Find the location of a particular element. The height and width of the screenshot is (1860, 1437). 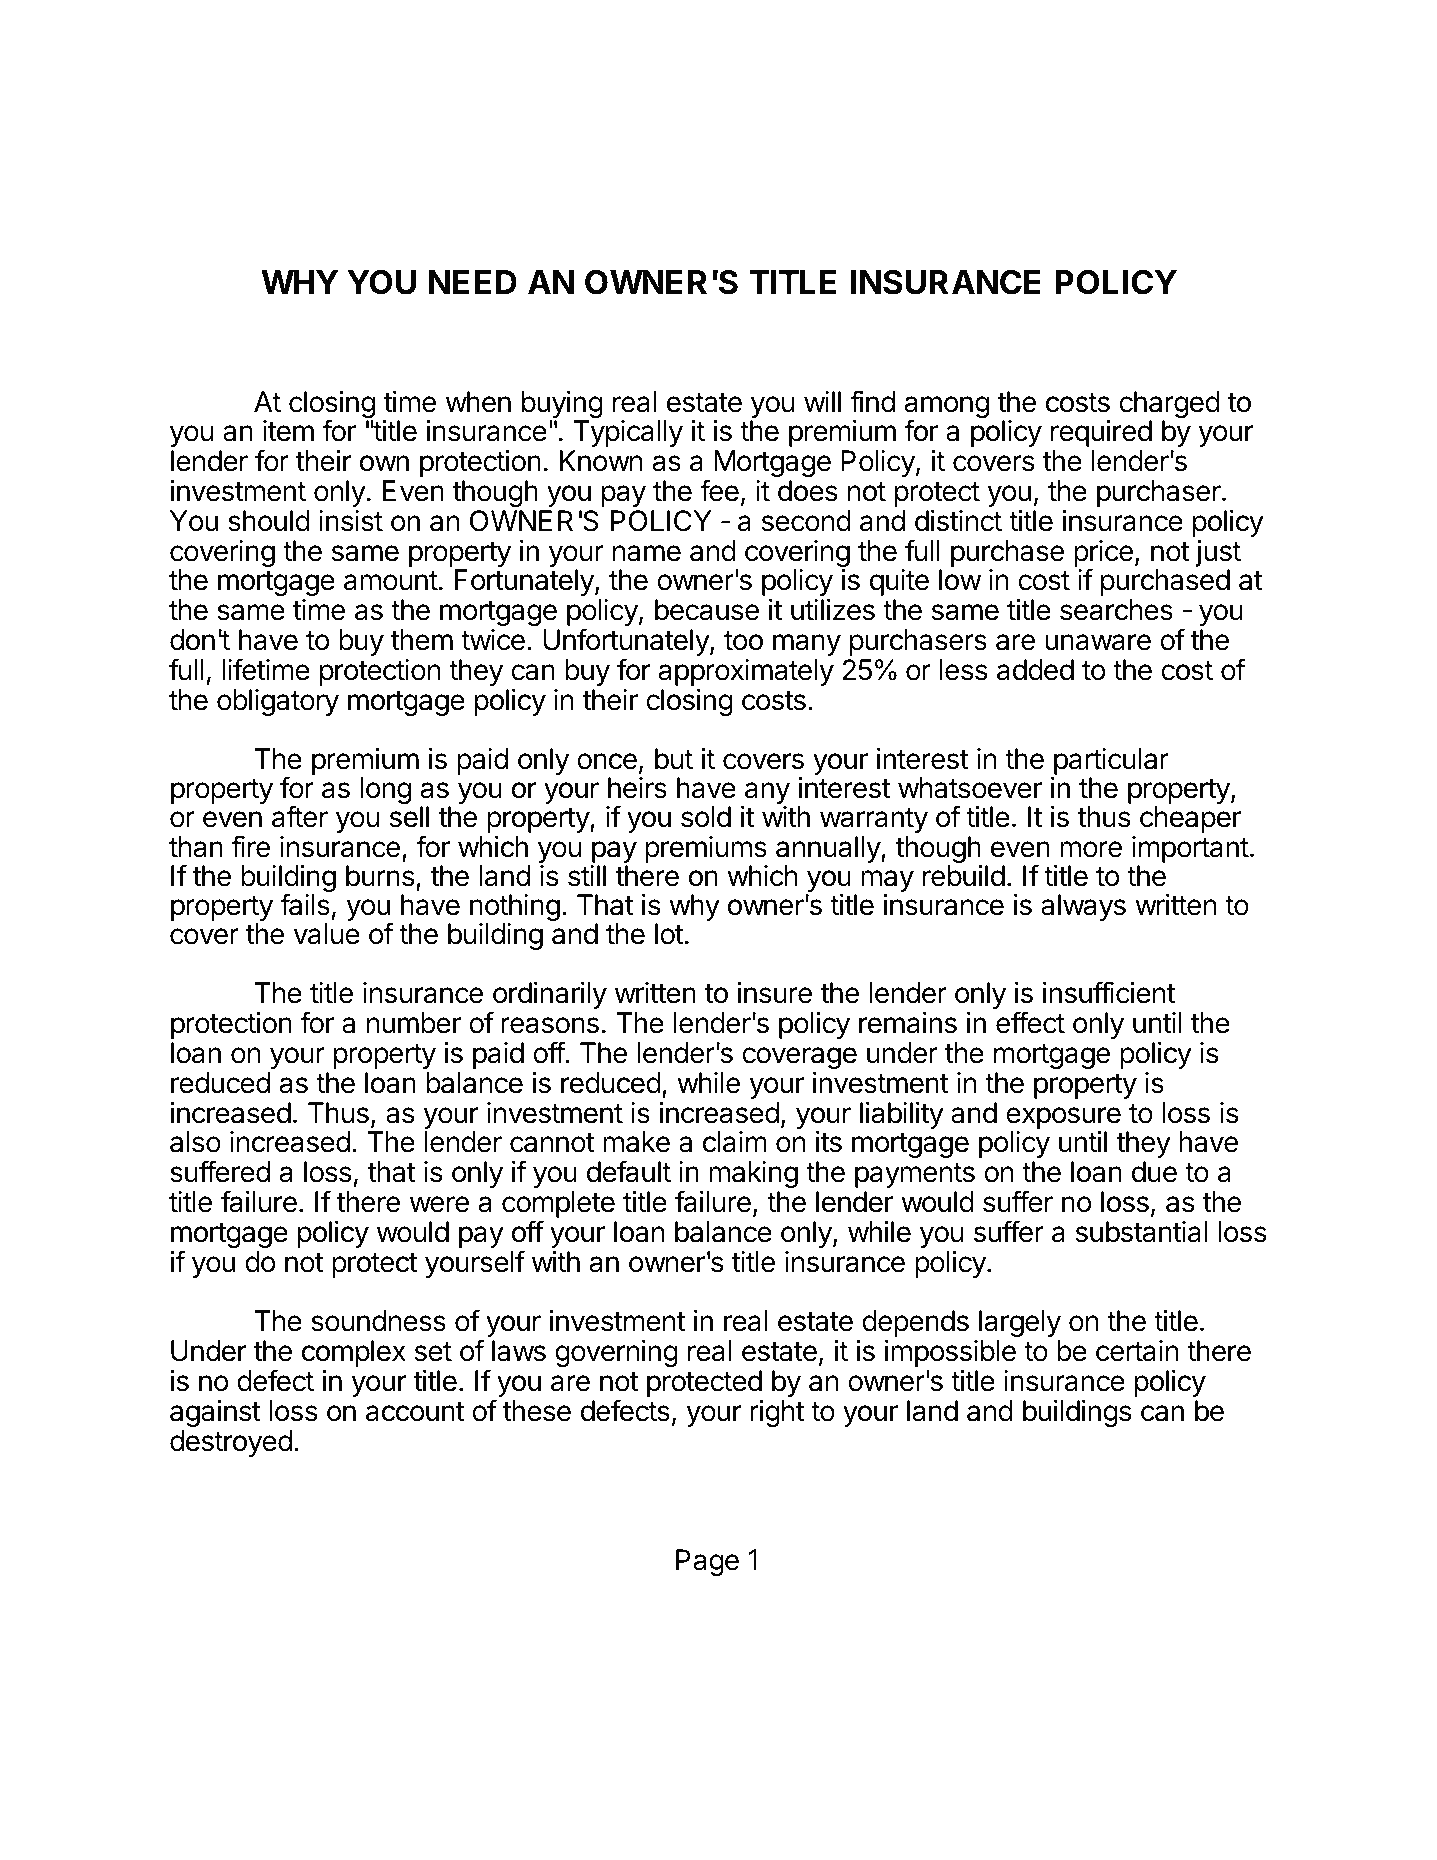

NEED is located at coordinates (473, 282).
